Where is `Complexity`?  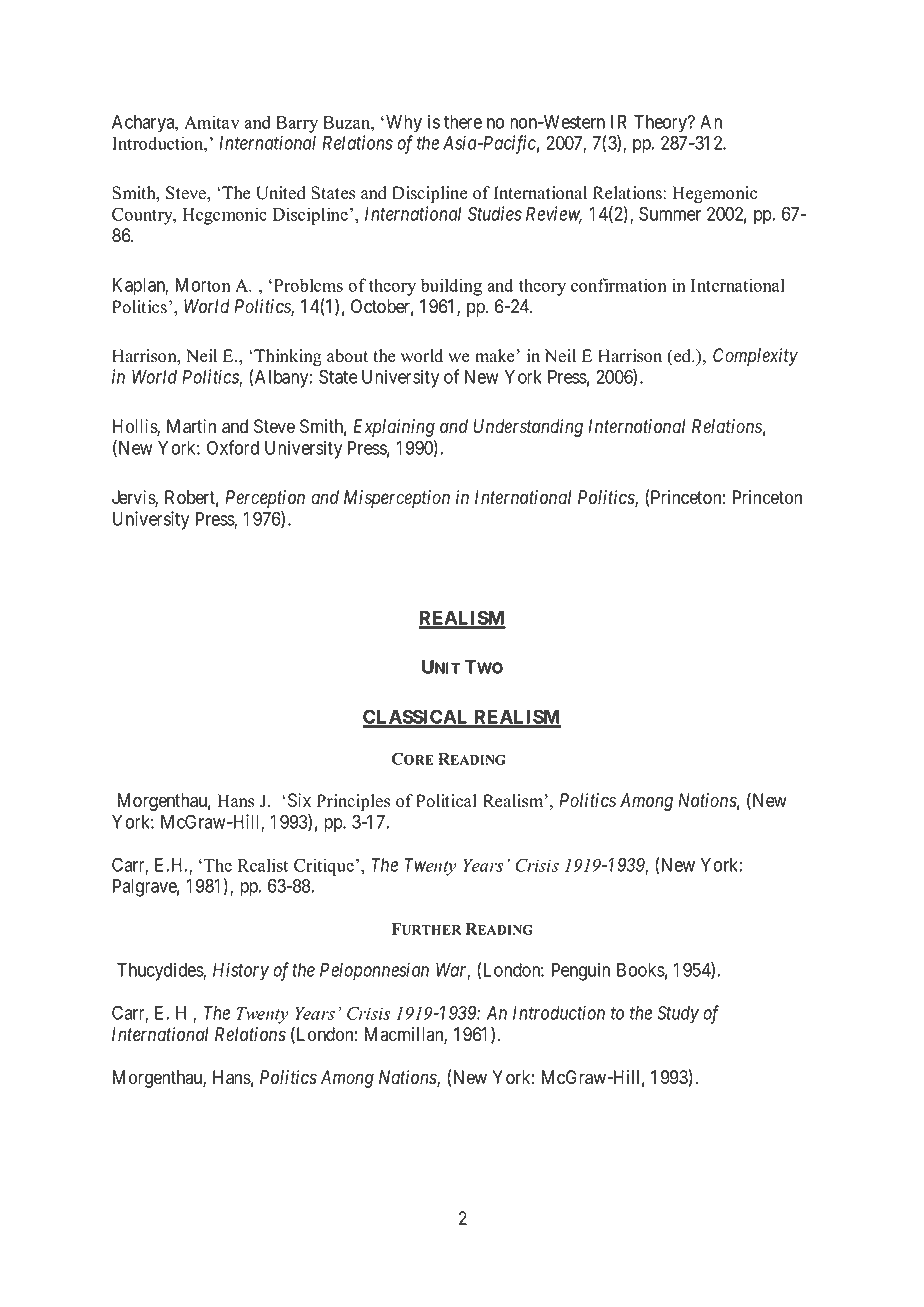 Complexity is located at coordinates (755, 357).
